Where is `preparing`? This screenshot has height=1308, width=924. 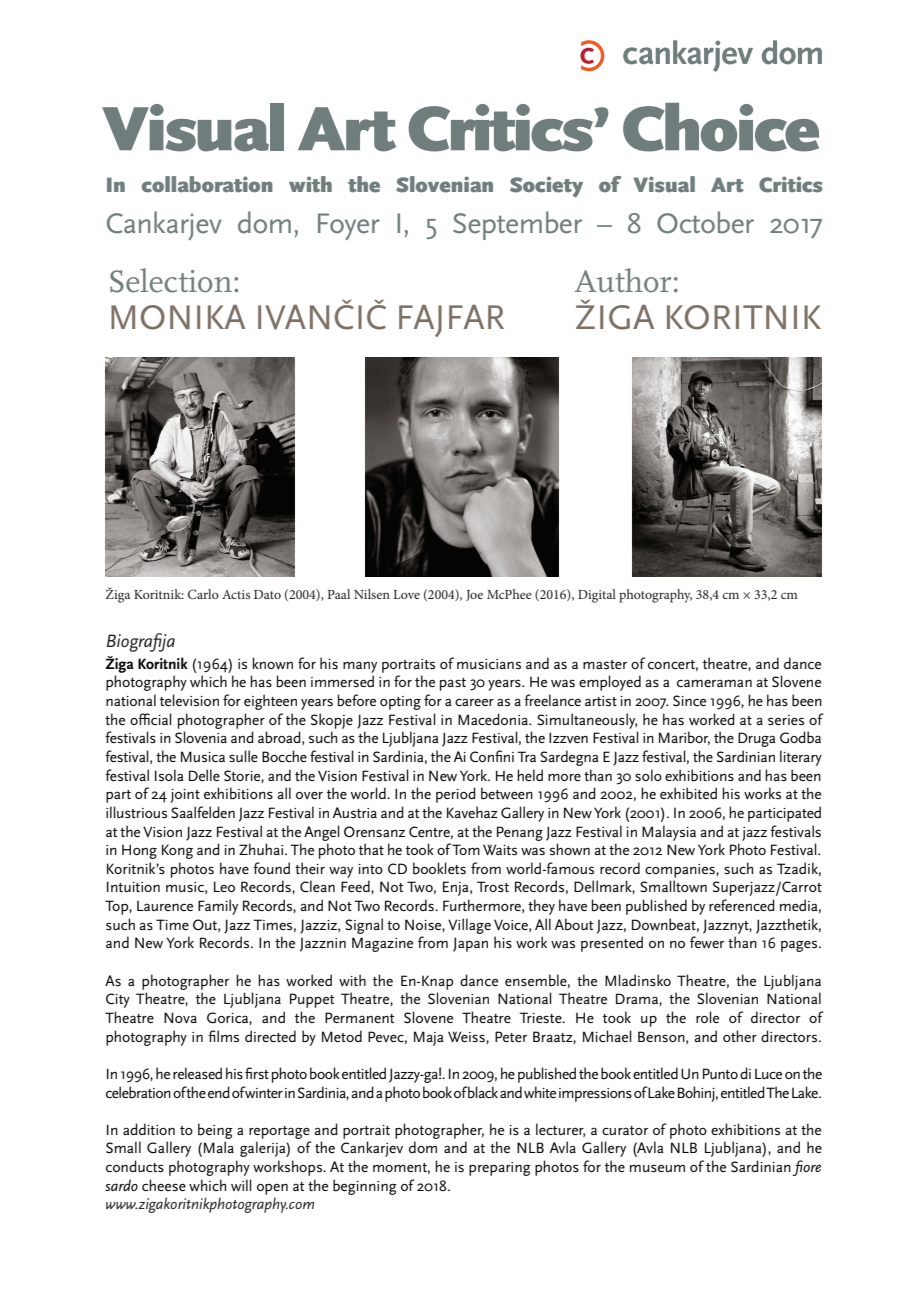
preparing is located at coordinates (500, 1169).
